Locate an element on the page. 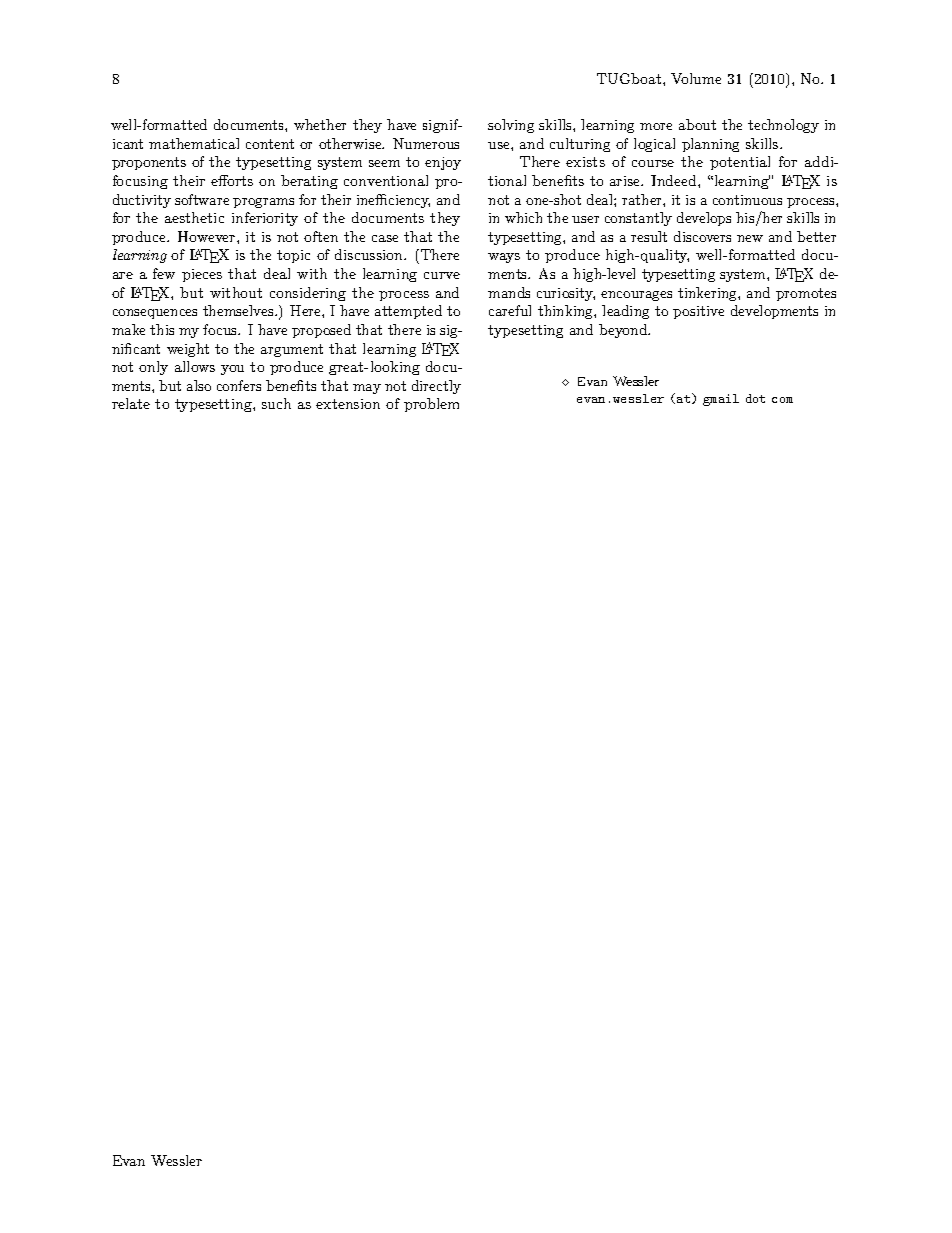 This page has width=952, height=1233. ways is located at coordinates (504, 258).
